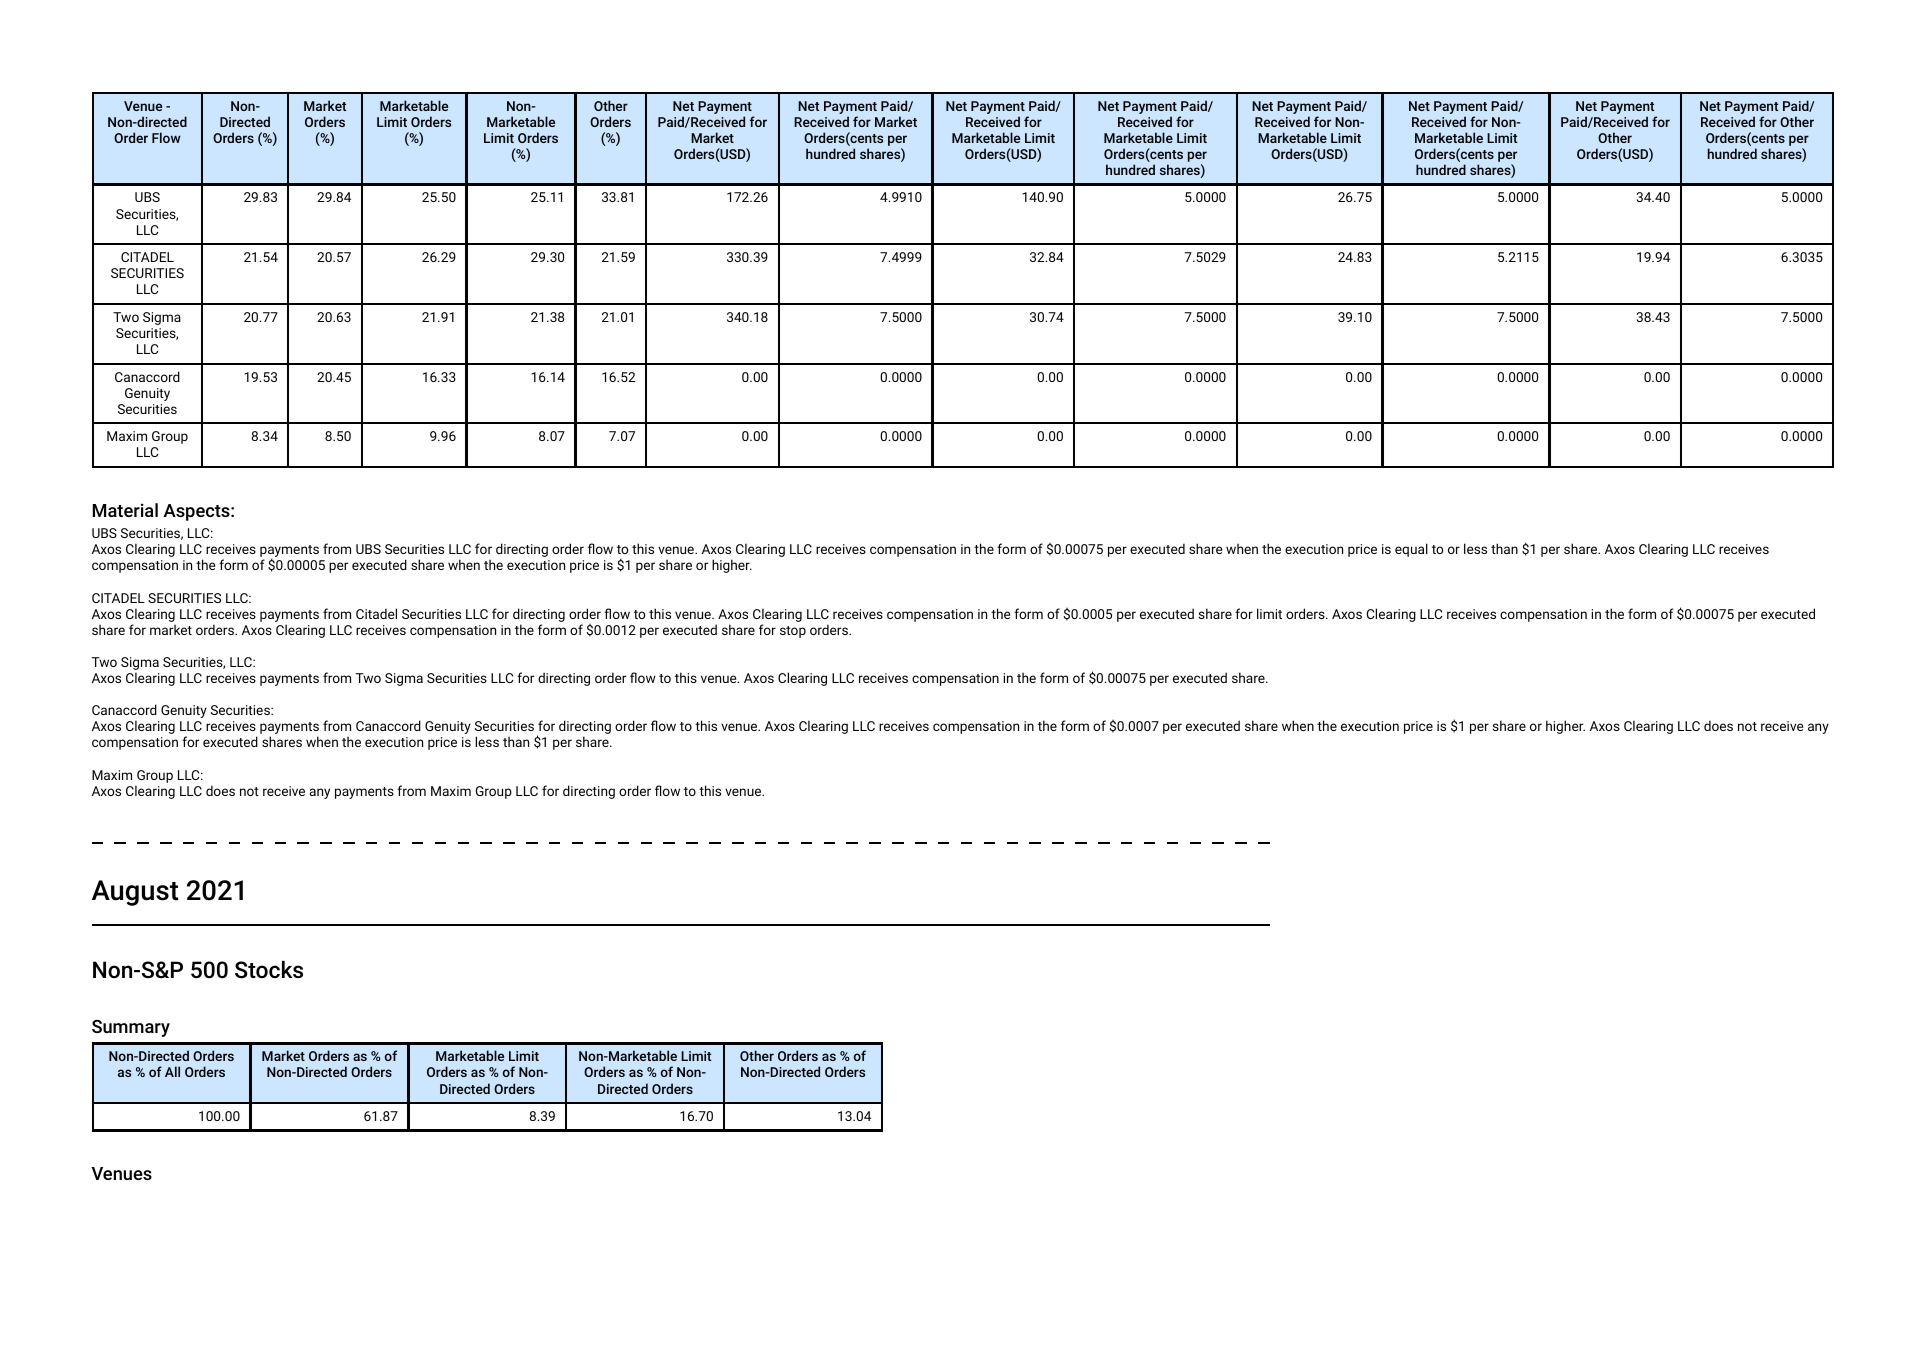  Describe the element at coordinates (172, 1071) in the page. I see `All` at that location.
